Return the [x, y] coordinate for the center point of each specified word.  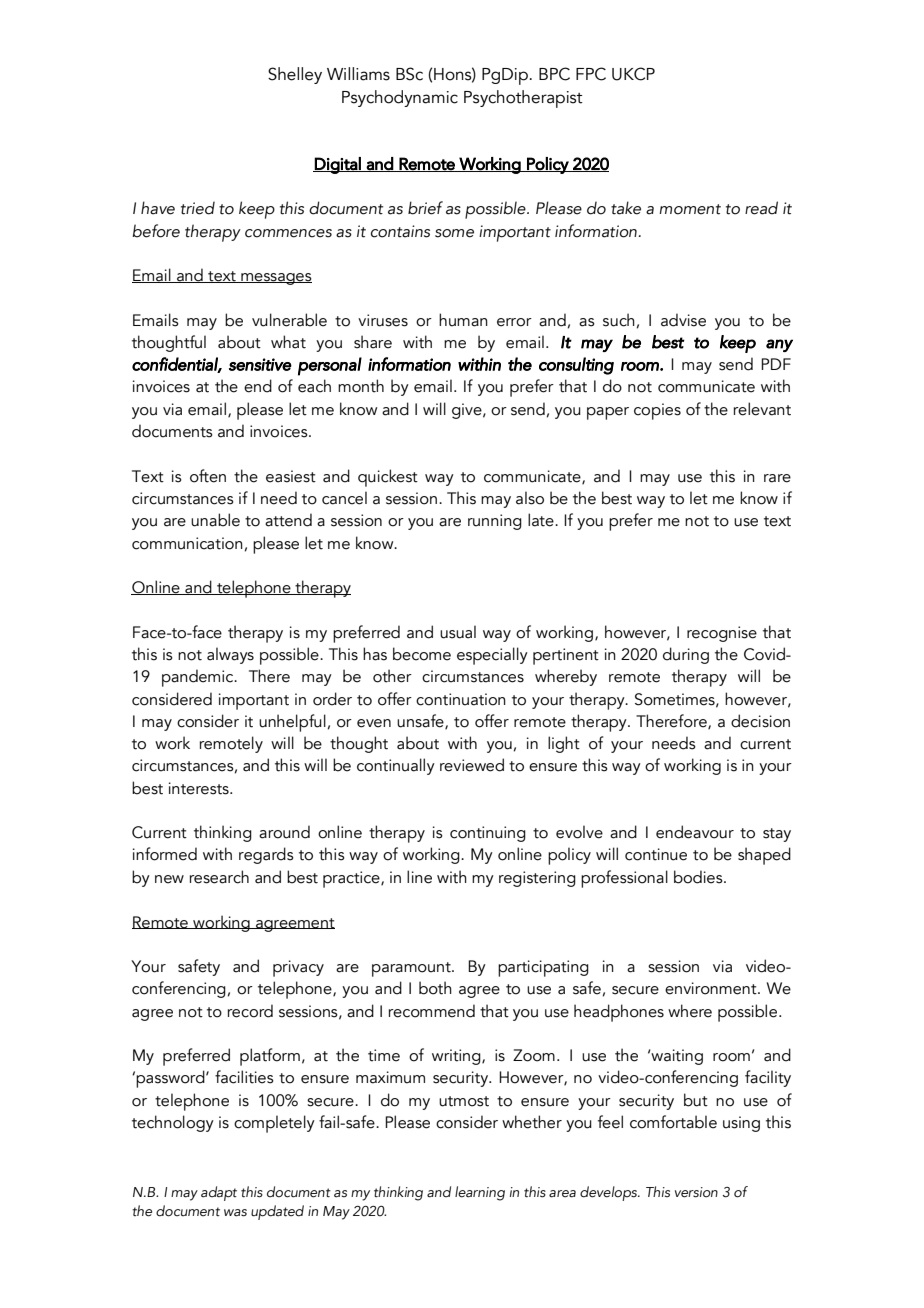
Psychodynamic [400, 98]
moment [690, 209]
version [696, 1192]
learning [480, 1193]
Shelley [295, 75]
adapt [219, 1193]
